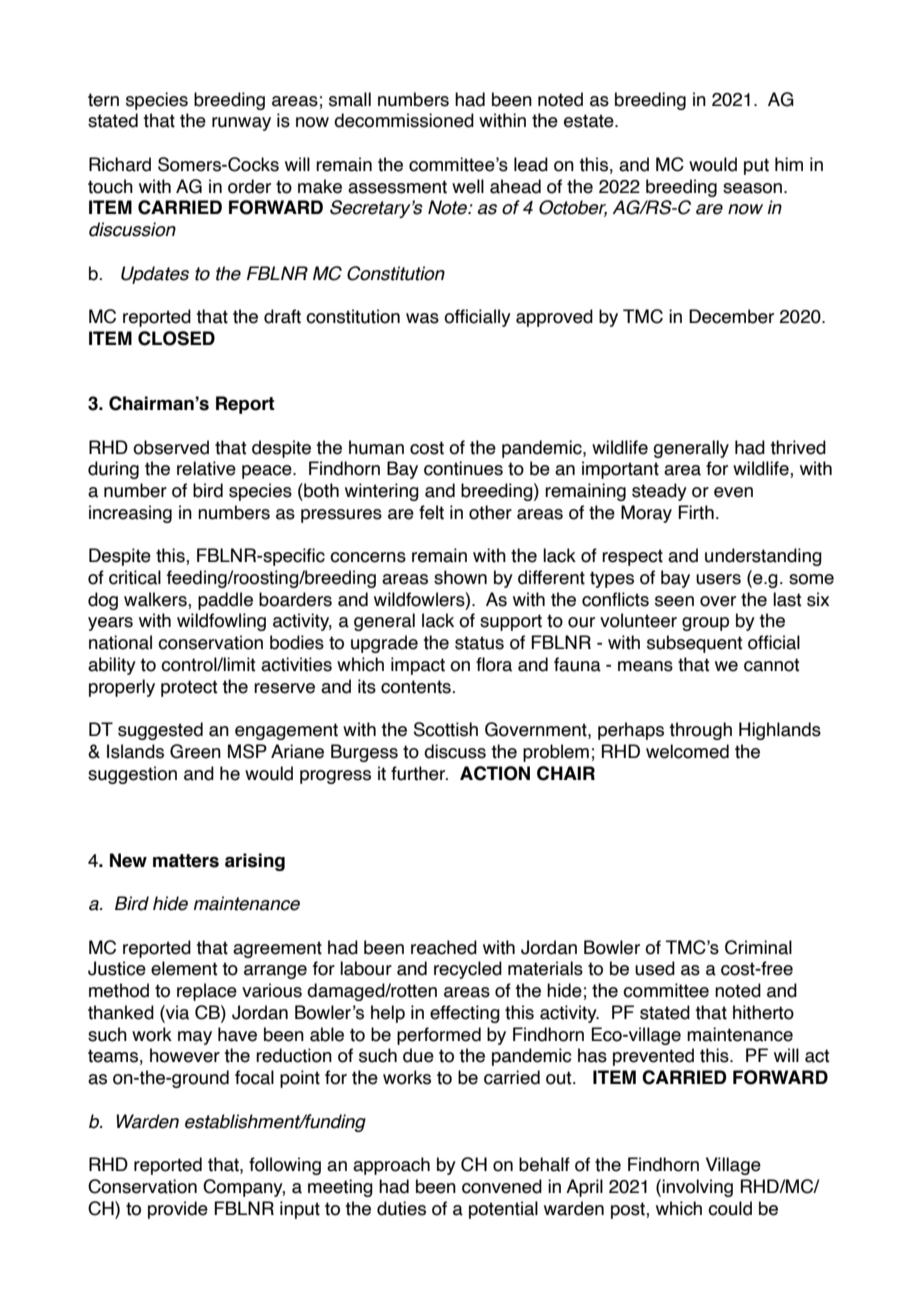 The height and width of the screenshot is (1308, 924). Describe the element at coordinates (404, 120) in the screenshot. I see `decommissioned` at that location.
